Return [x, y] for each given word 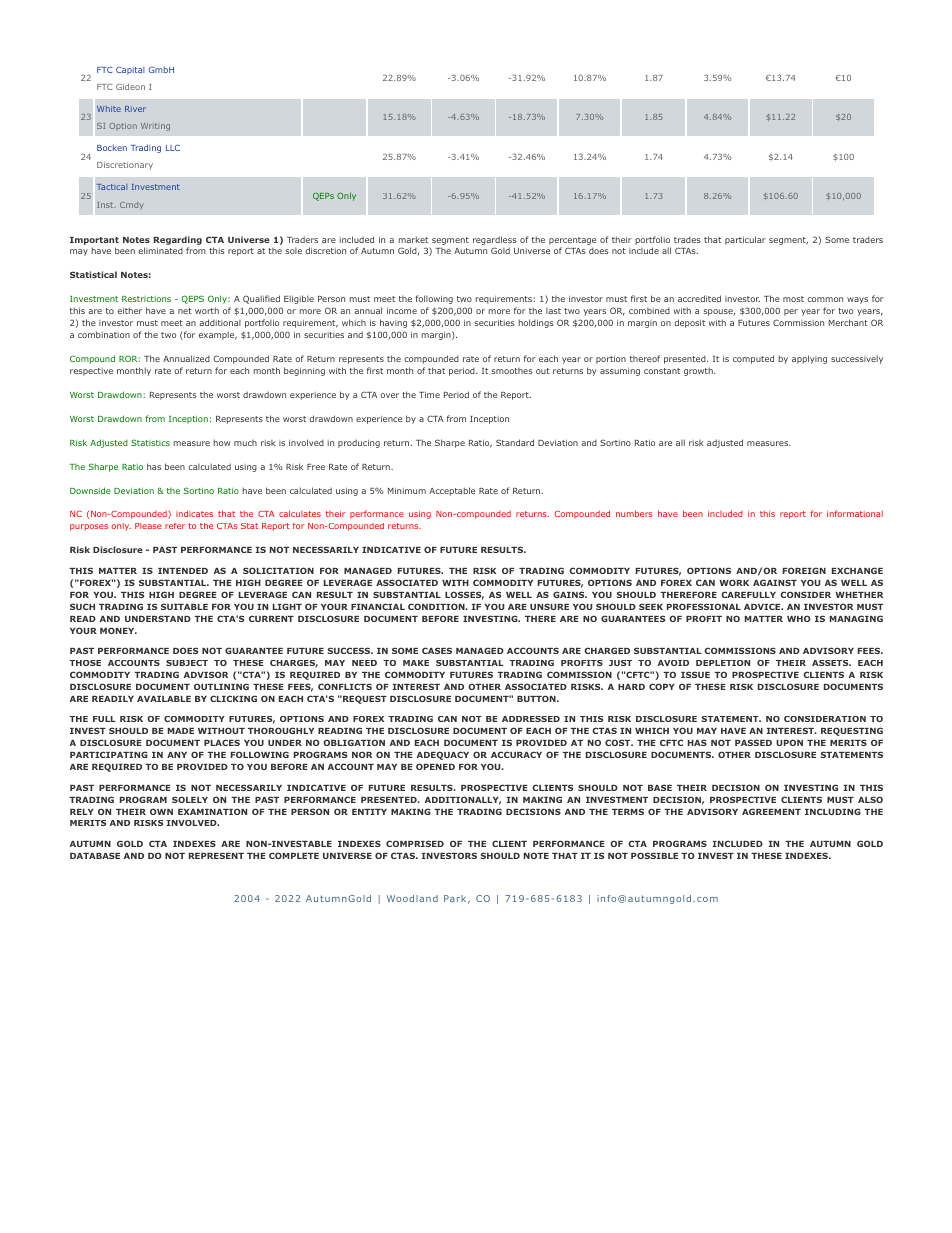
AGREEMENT [771, 811]
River [135, 109]
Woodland [412, 898]
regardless [495, 240]
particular [745, 240]
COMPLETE [294, 855]
